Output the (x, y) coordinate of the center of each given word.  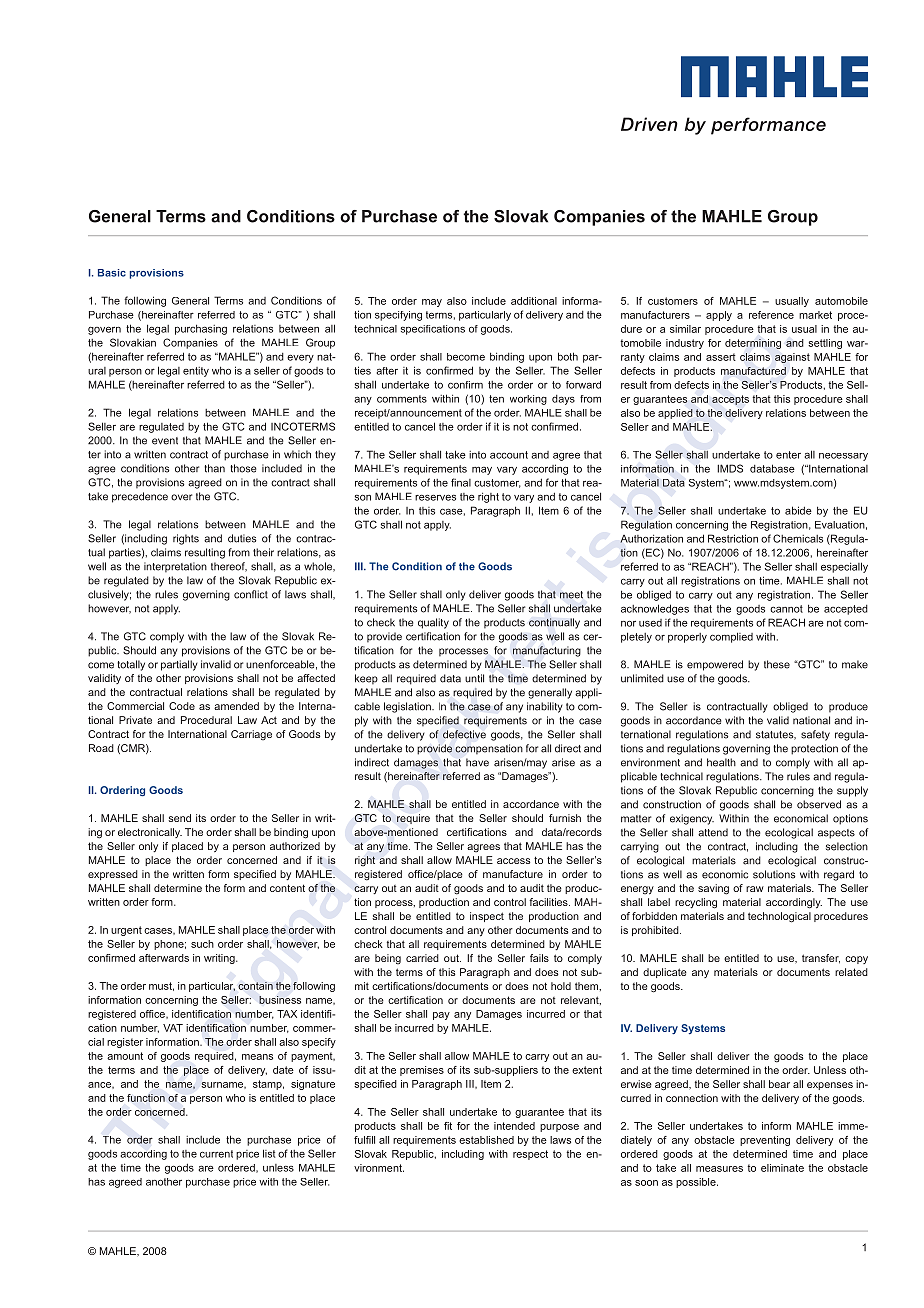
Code (182, 706)
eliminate (782, 1168)
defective (464, 734)
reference (771, 315)
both (568, 356)
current (216, 1154)
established (486, 1140)
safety (815, 735)
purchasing (201, 329)
